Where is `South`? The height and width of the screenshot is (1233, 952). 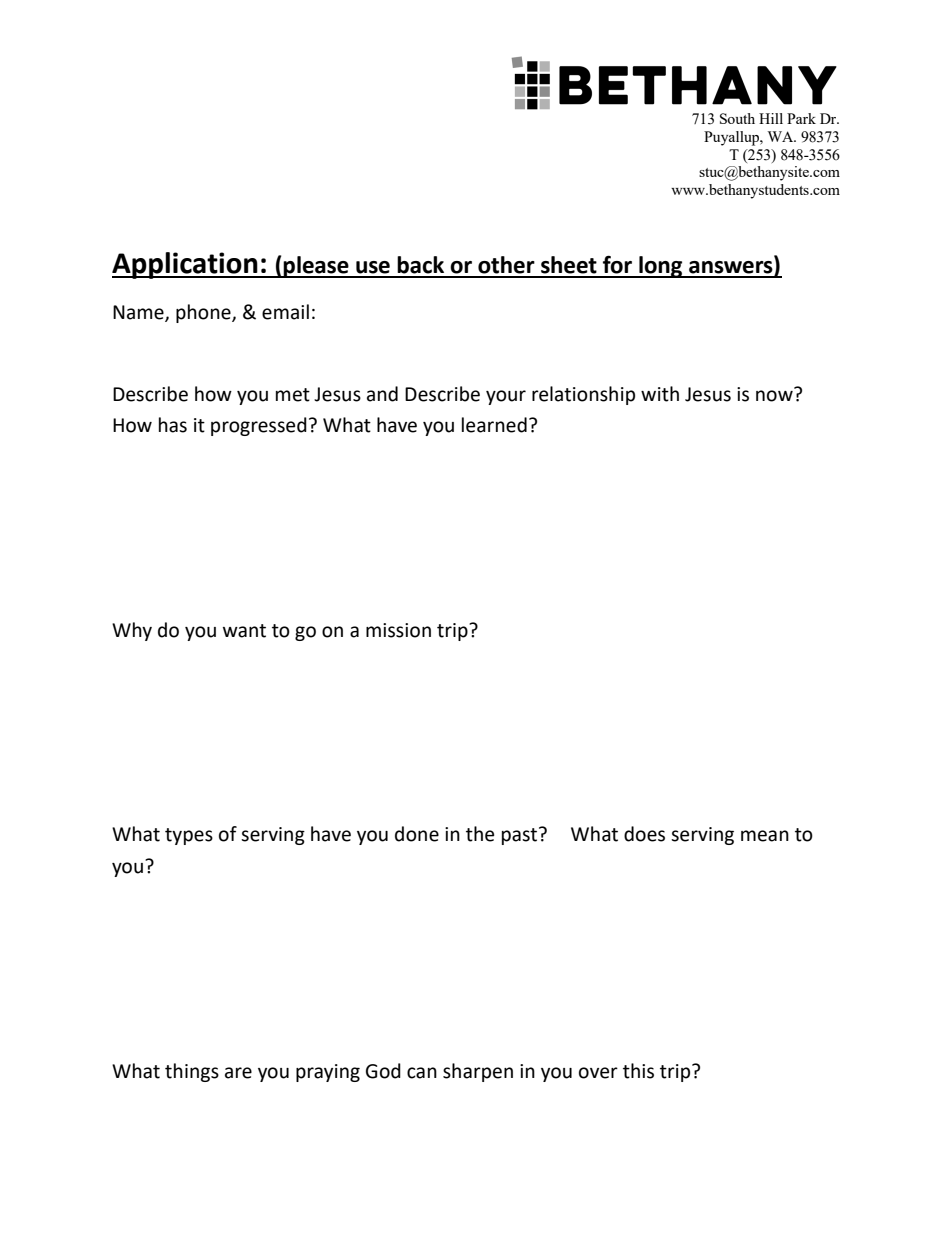
South is located at coordinates (737, 118).
